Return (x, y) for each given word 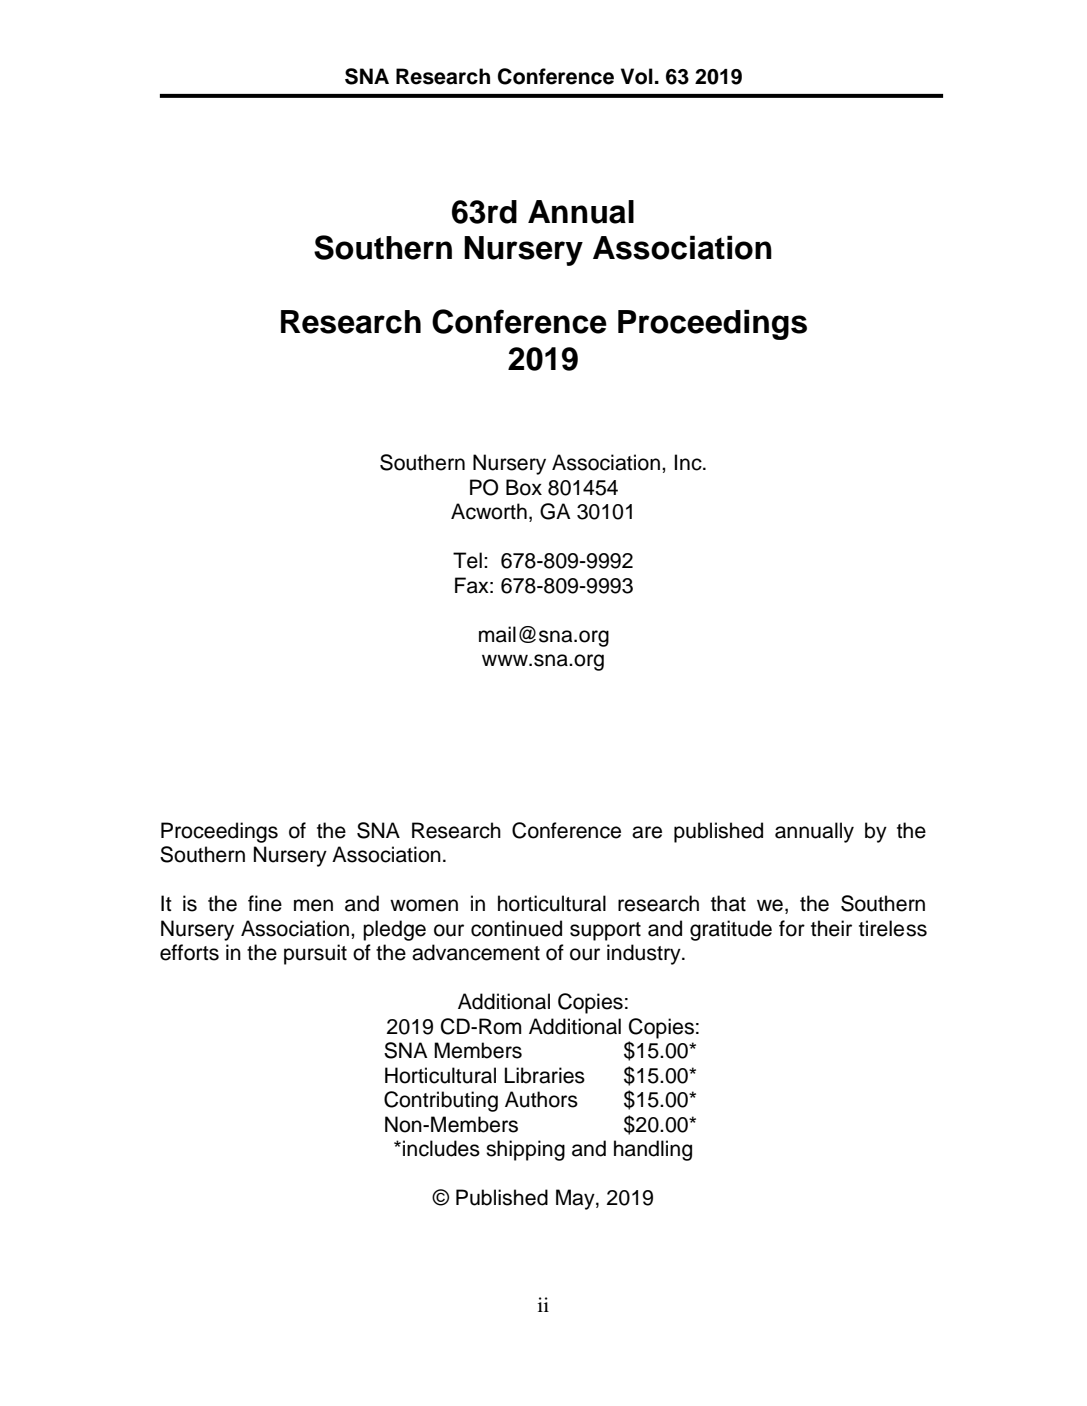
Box (524, 487)
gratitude (731, 930)
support (605, 931)
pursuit (315, 954)
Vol (637, 76)
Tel (467, 560)
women (424, 905)
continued (516, 928)
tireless (893, 928)
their (831, 928)
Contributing (441, 1101)
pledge (394, 930)
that (728, 903)
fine (265, 903)
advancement (476, 952)
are (647, 832)
